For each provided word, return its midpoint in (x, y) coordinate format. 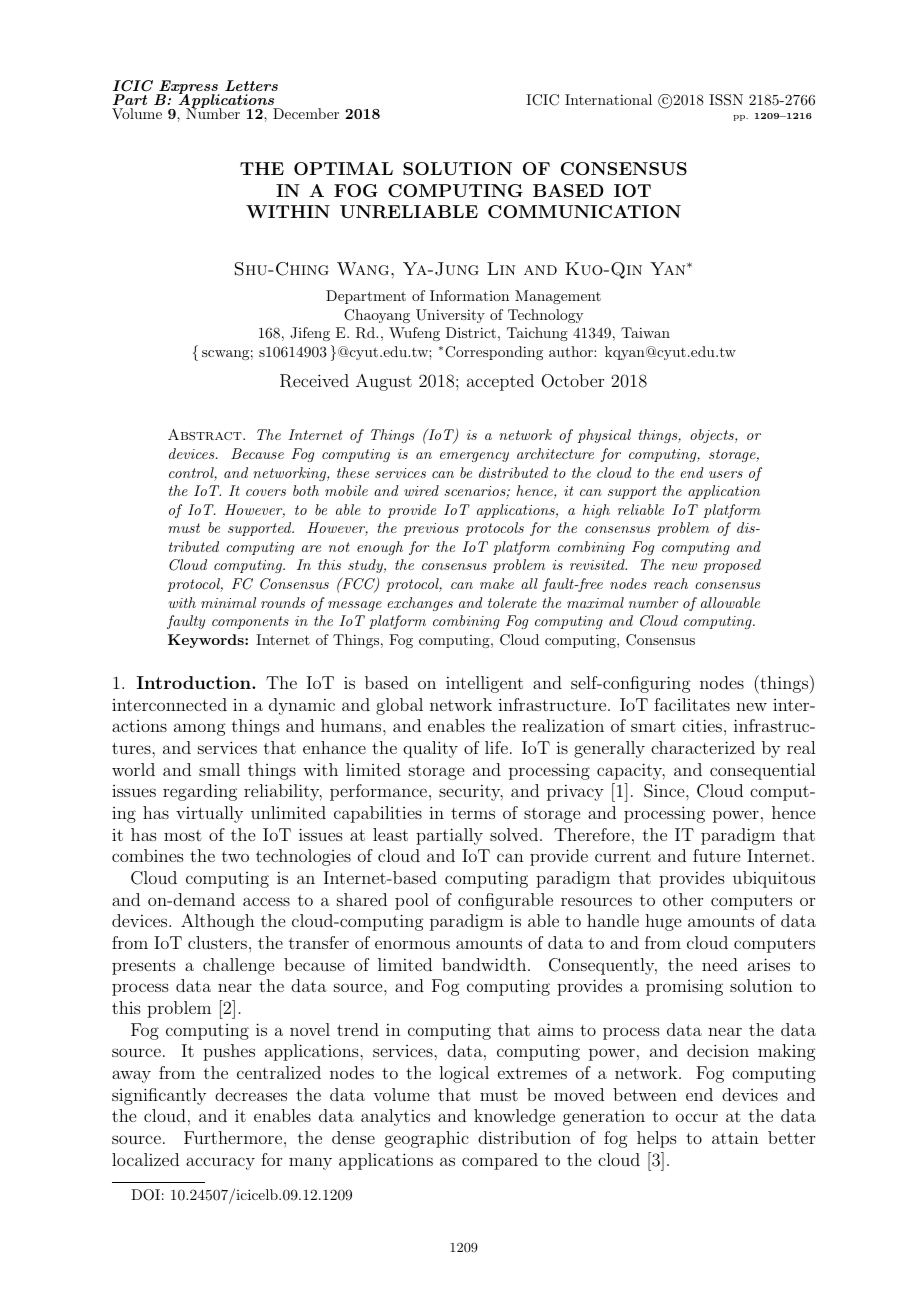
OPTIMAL (343, 168)
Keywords (207, 641)
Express (188, 88)
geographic (427, 1139)
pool (412, 901)
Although (218, 922)
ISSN (726, 100)
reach (671, 583)
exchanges (420, 604)
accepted (500, 382)
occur (697, 1117)
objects (713, 436)
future (716, 855)
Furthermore (234, 1137)
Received (314, 381)
